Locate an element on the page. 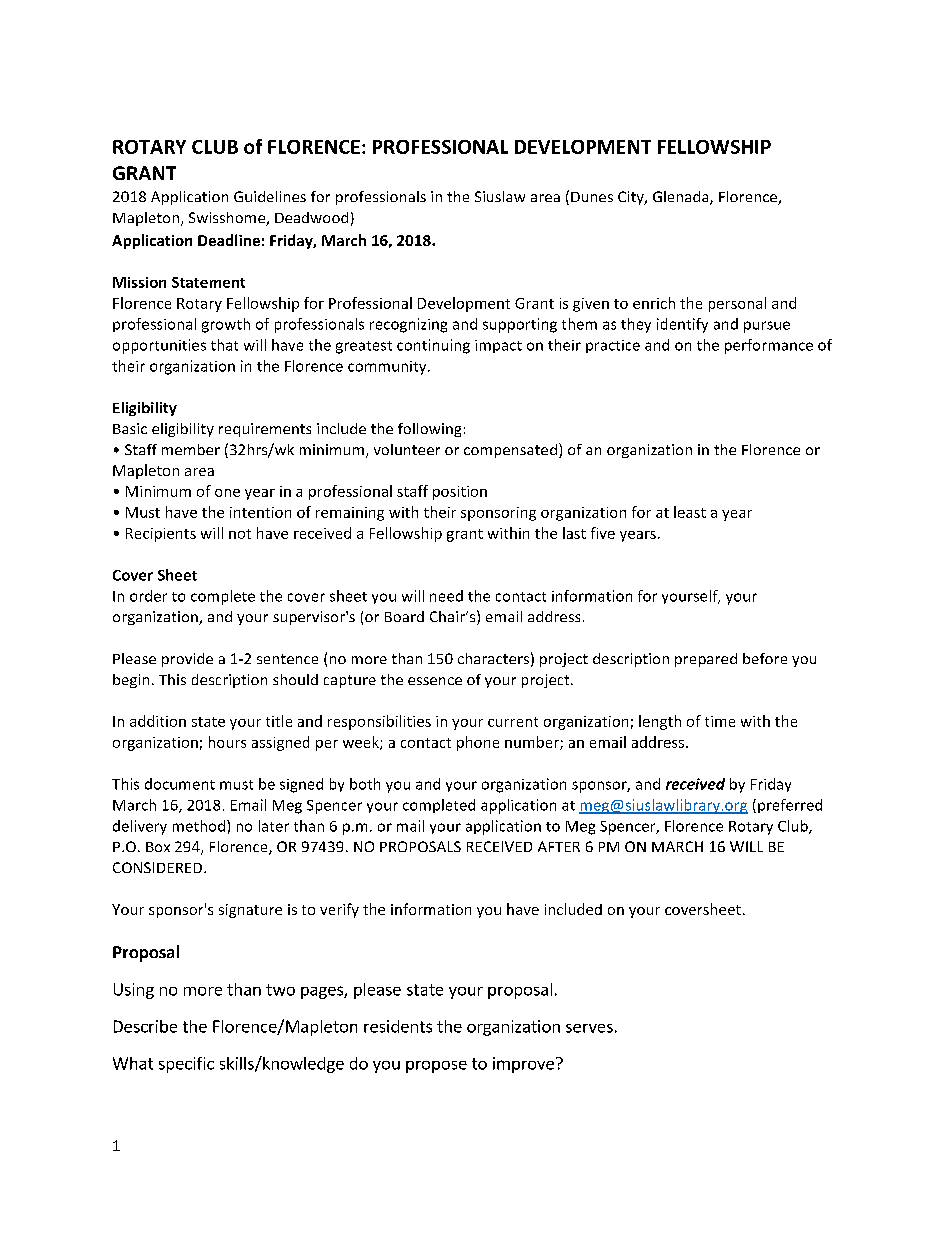 Image resolution: width=952 pixels, height=1233 pixels. Dunes is located at coordinates (592, 197).
